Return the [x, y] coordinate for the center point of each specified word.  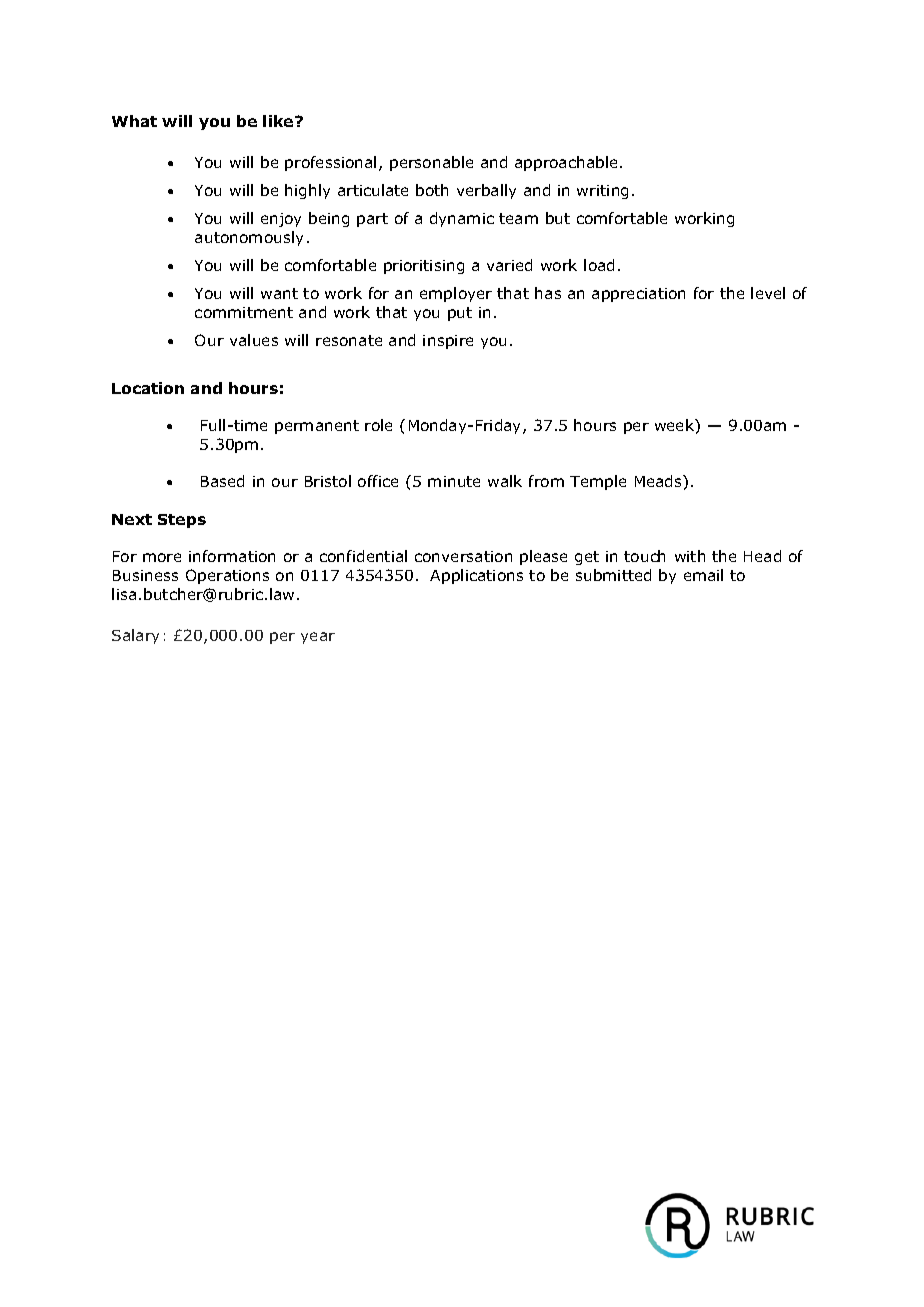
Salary [135, 636]
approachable [566, 163]
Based [222, 481]
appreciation [638, 295]
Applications [476, 576]
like [279, 121]
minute [454, 481]
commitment [244, 312]
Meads [659, 481]
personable [431, 163]
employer [456, 294]
